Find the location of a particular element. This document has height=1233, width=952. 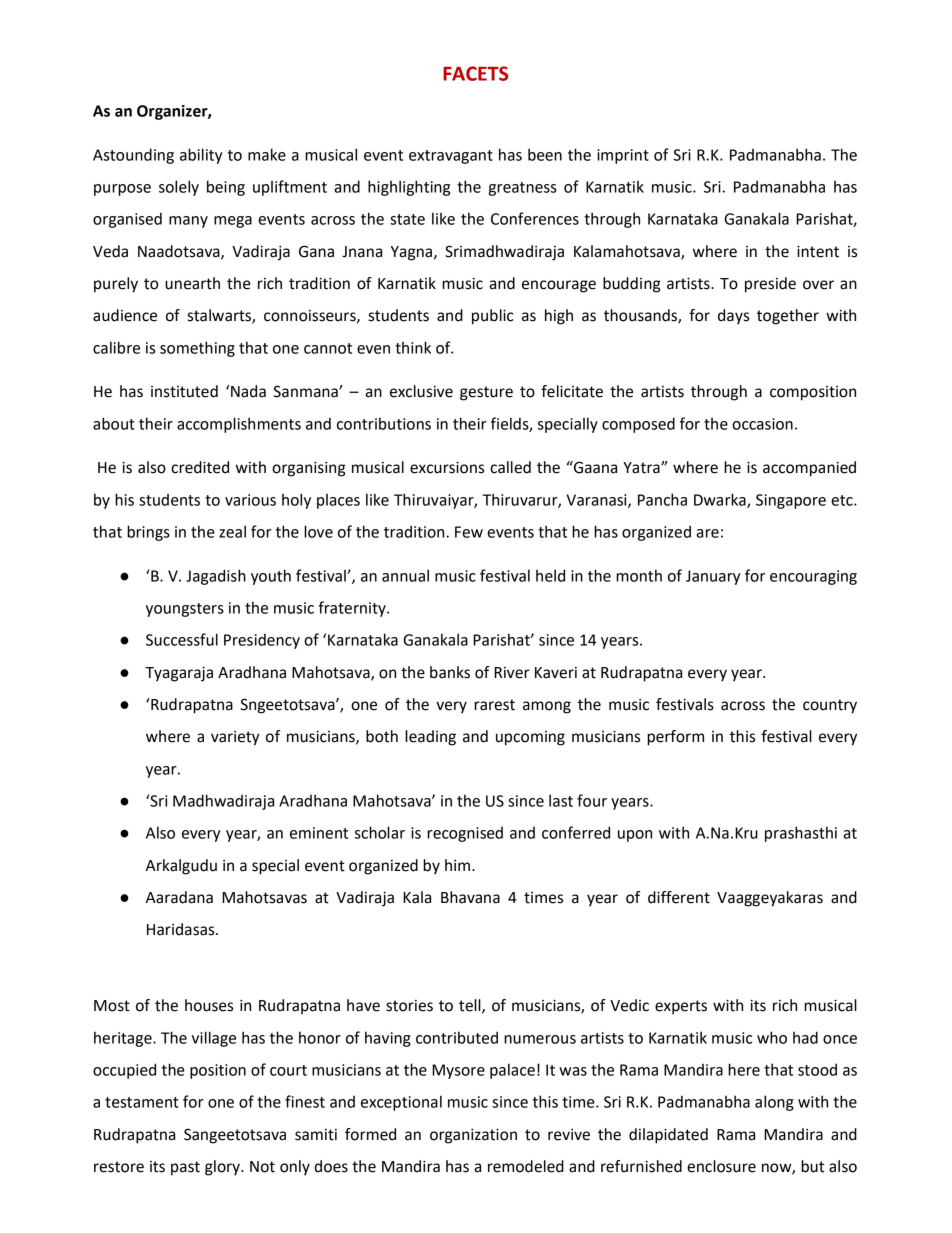

organization is located at coordinates (473, 1136).
